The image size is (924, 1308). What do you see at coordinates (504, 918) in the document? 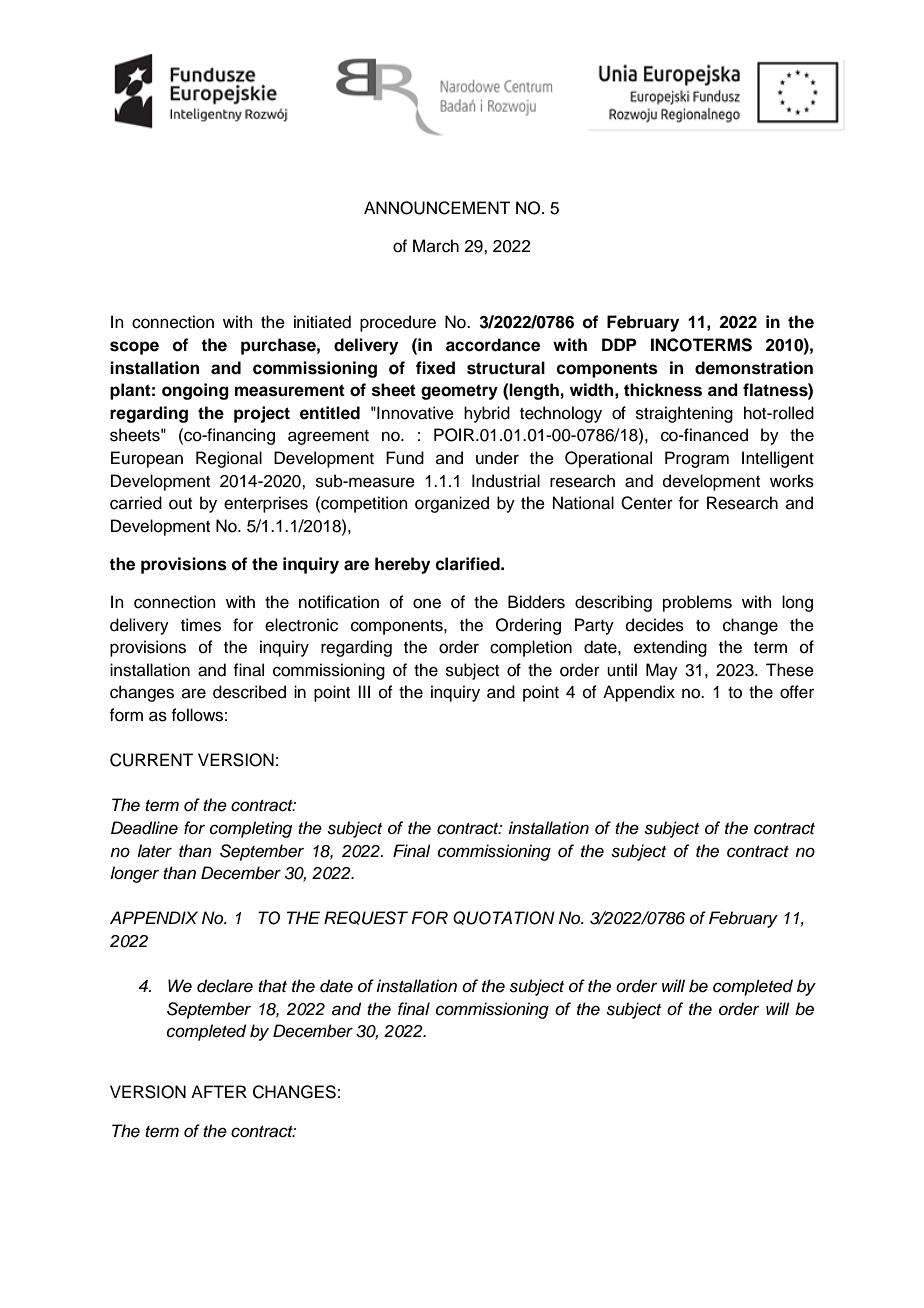
I see `QUOTATION` at bounding box center [504, 918].
